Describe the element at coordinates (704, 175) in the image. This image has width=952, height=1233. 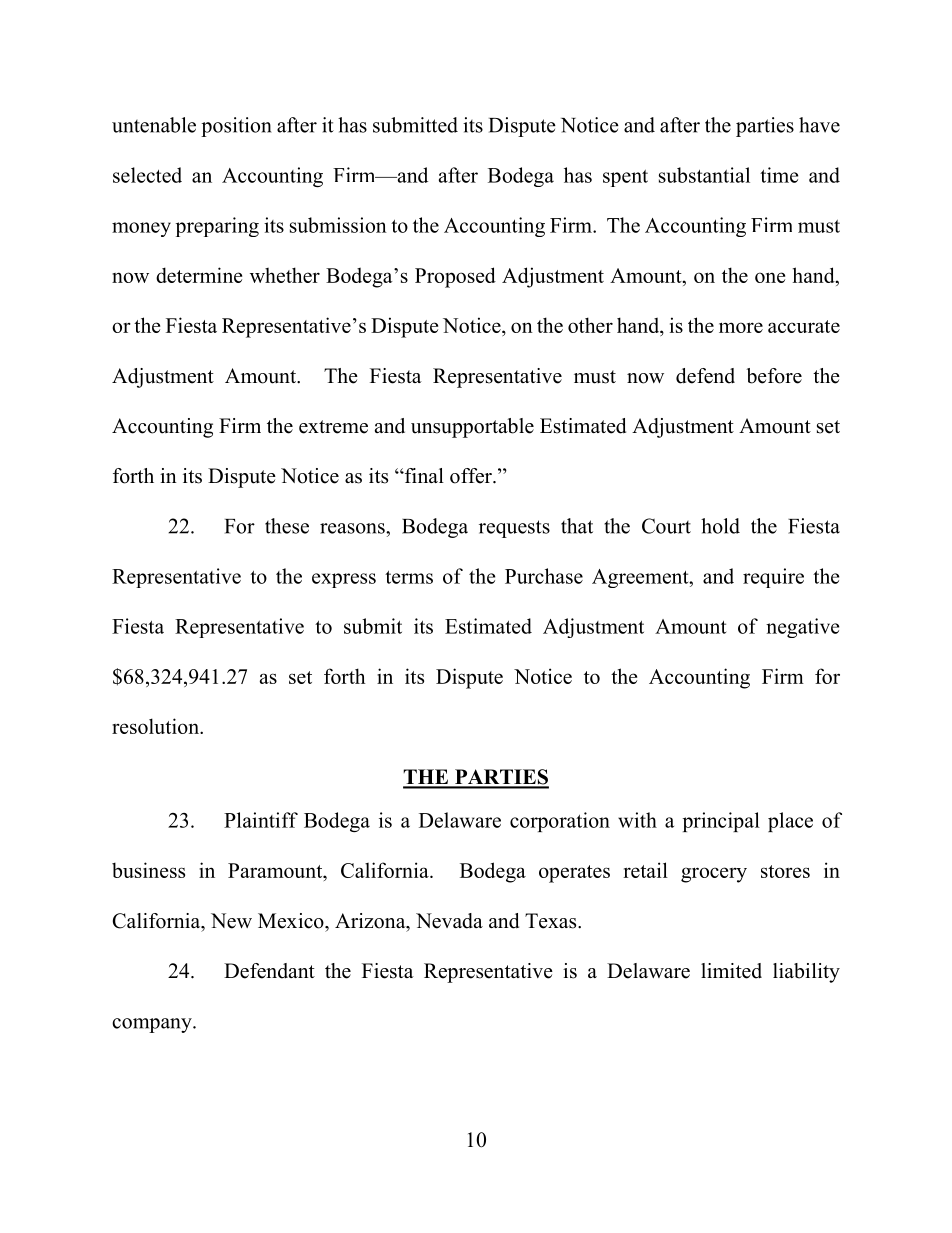
I see `substantial` at that location.
